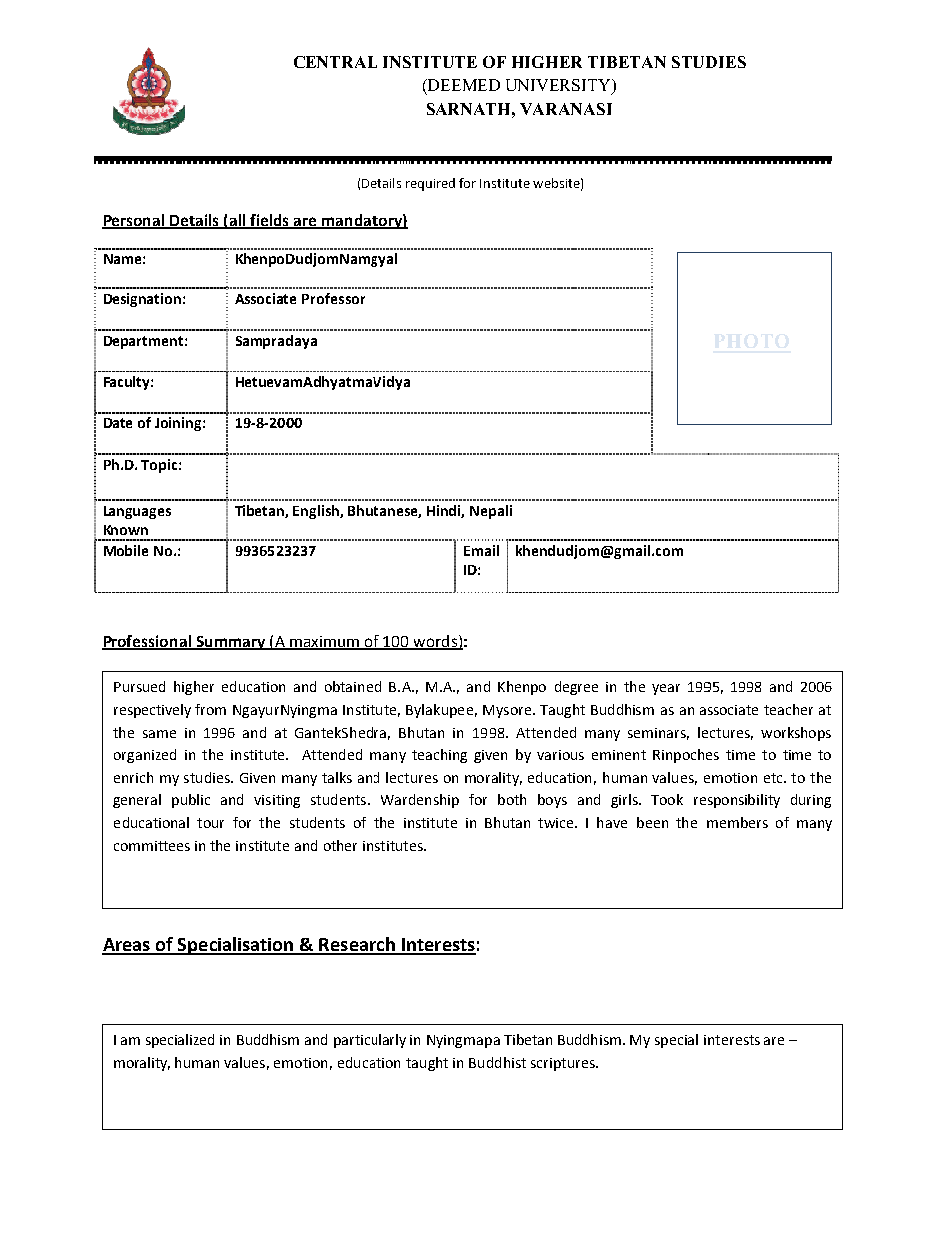 The image size is (952, 1233). Describe the element at coordinates (191, 801) in the image. I see `public` at that location.
